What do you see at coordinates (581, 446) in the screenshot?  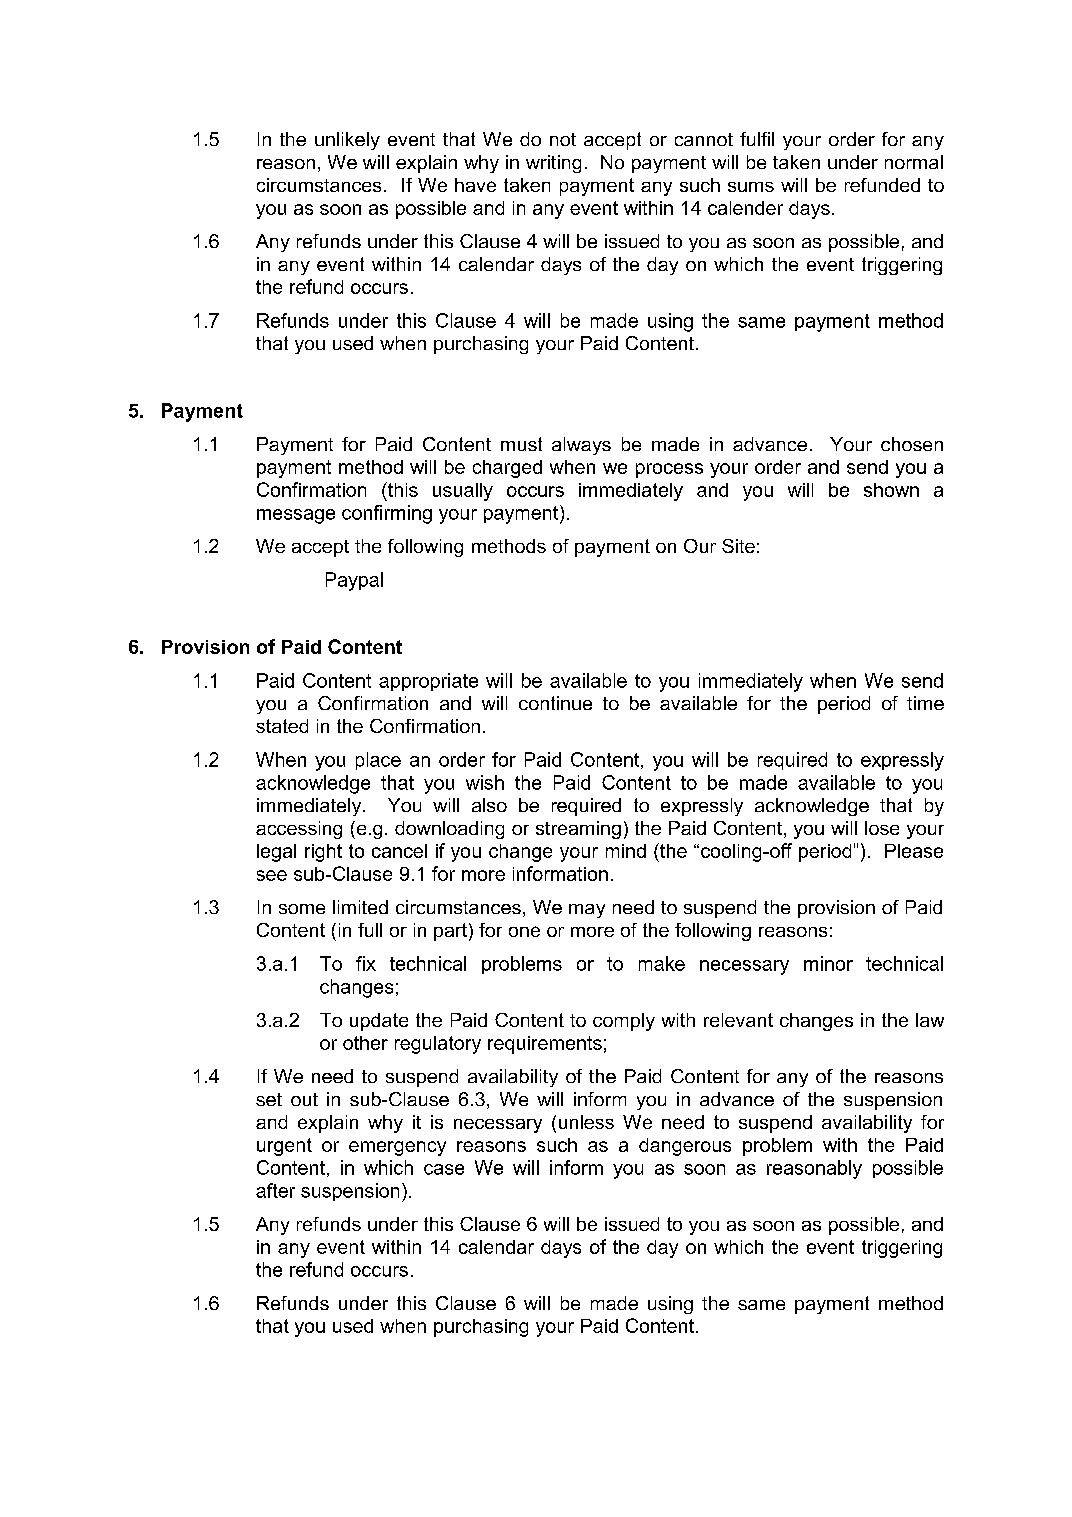 I see `always` at bounding box center [581, 446].
